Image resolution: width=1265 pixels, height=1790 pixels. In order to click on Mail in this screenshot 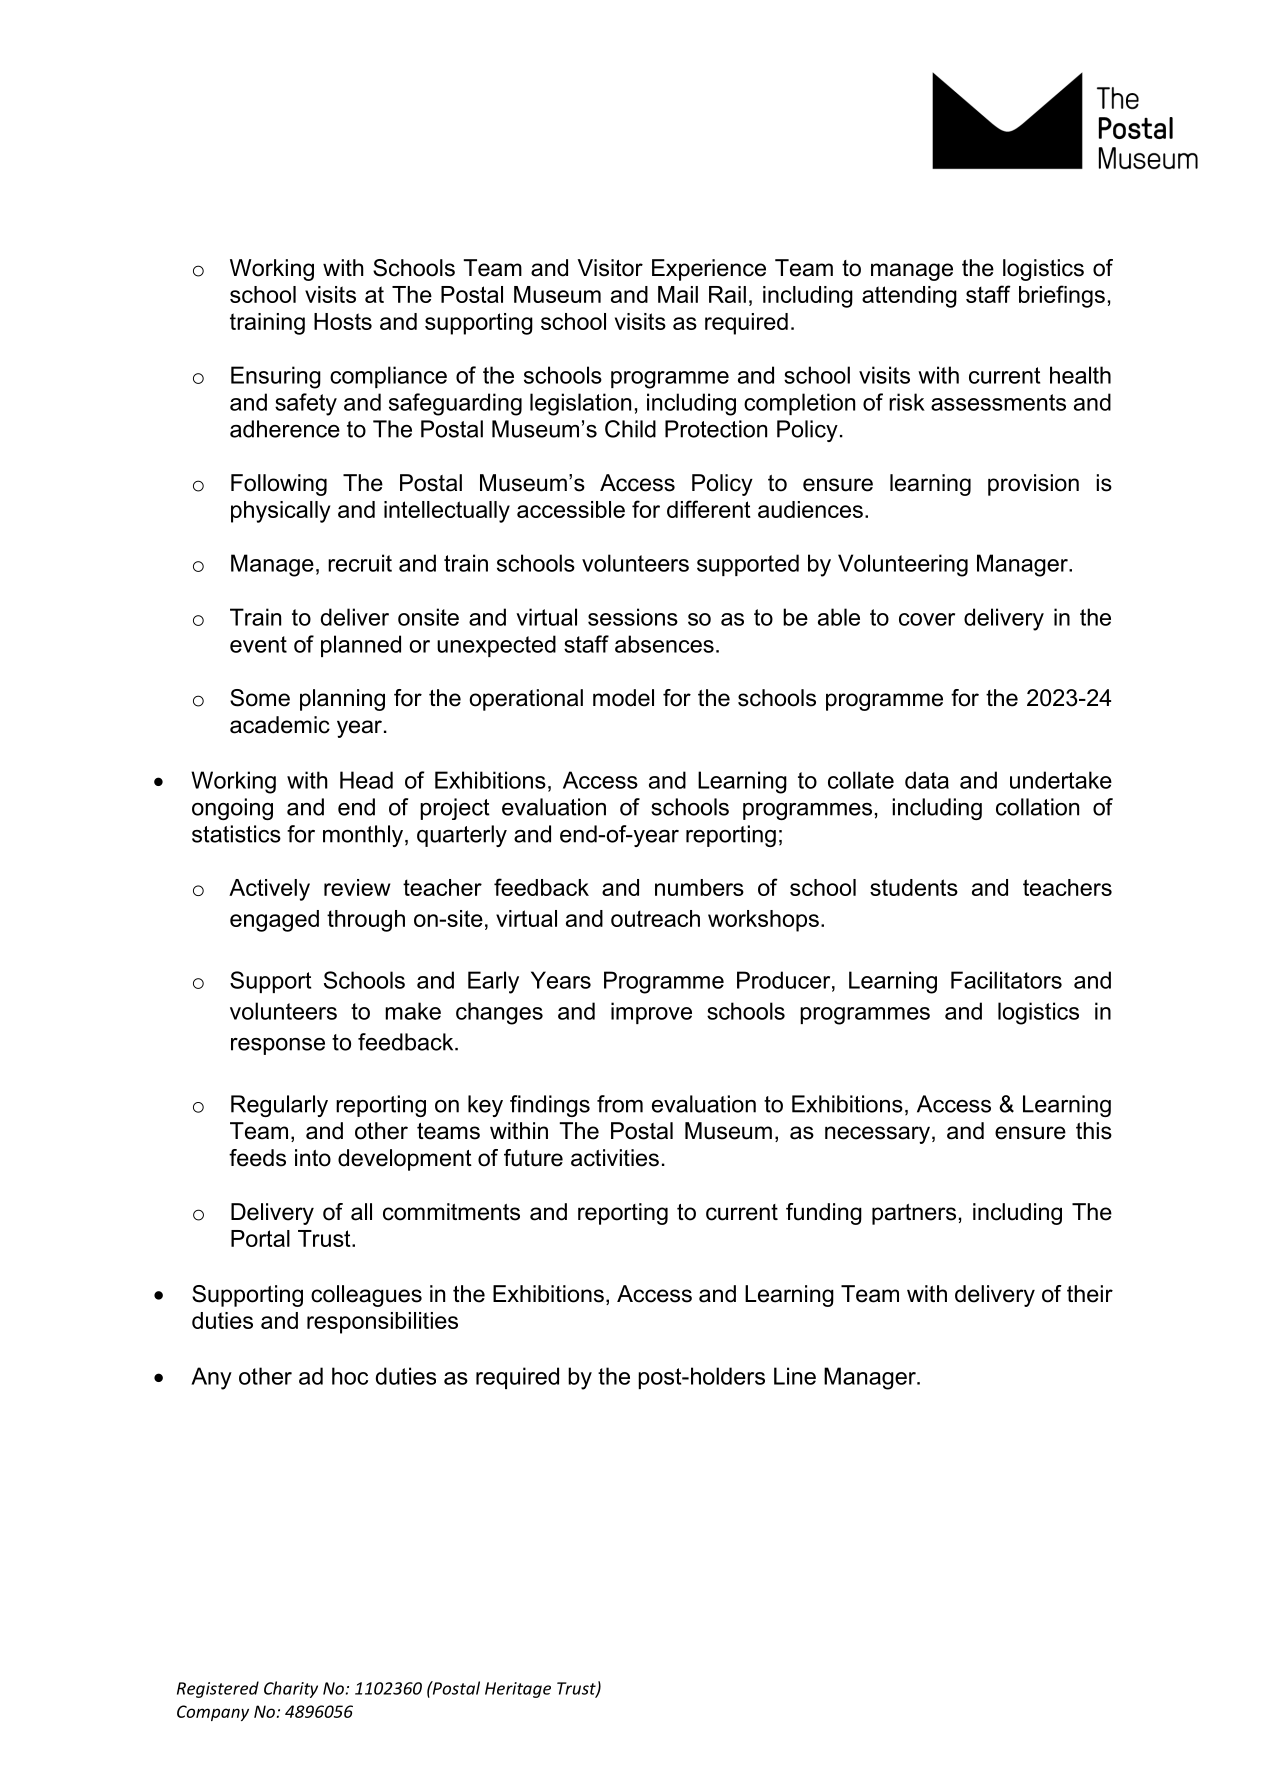, I will do `click(678, 294)`.
